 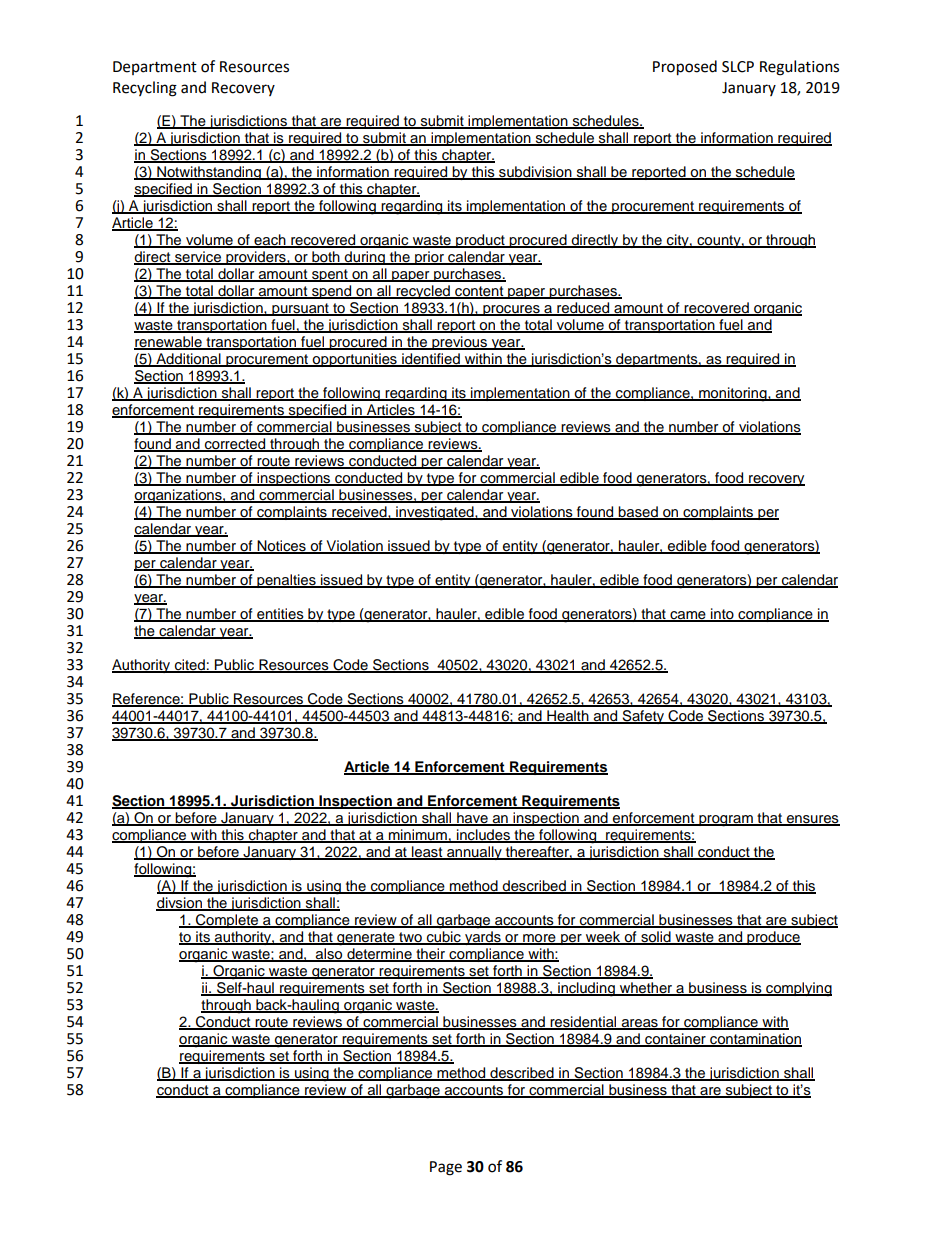 What do you see at coordinates (145, 89) in the image?
I see `Recycling` at bounding box center [145, 89].
